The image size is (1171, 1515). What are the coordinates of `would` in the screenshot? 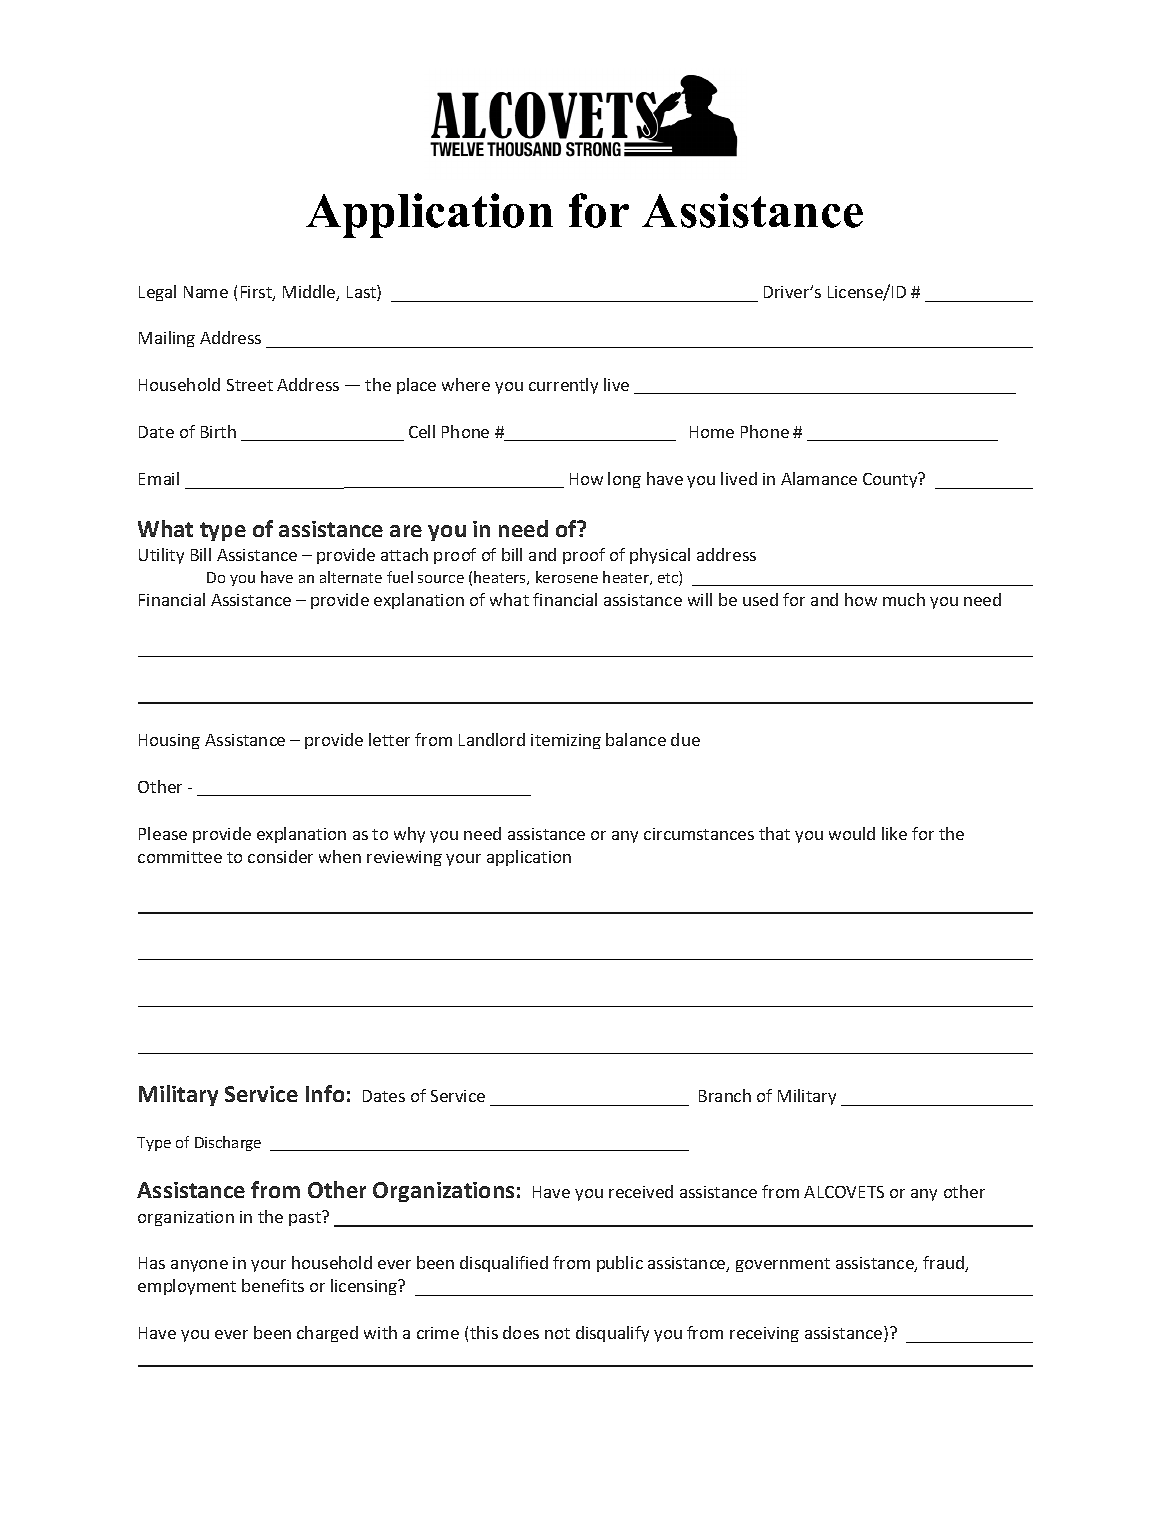 It's located at (852, 833).
